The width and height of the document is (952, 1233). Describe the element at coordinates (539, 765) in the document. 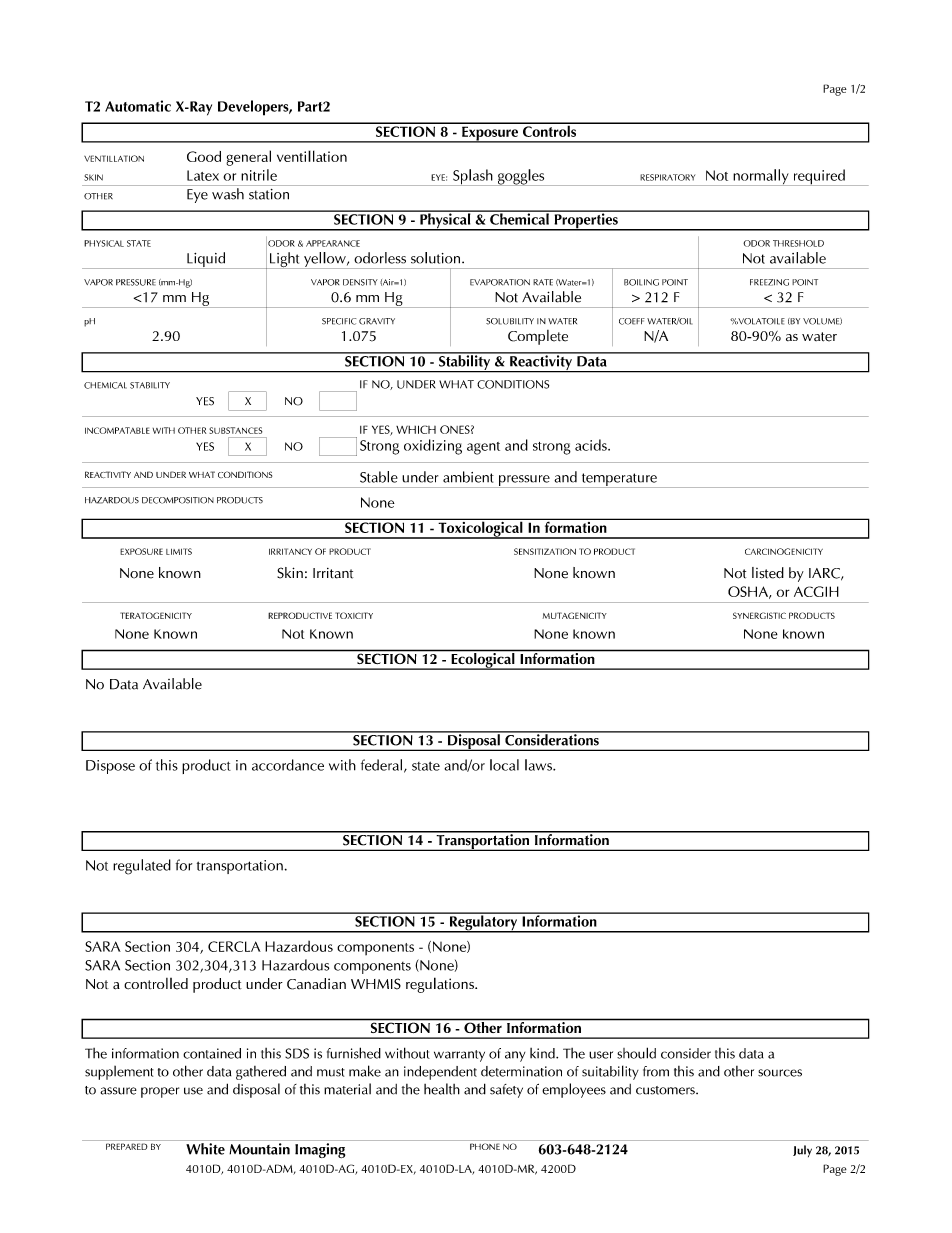

I see `laws` at that location.
